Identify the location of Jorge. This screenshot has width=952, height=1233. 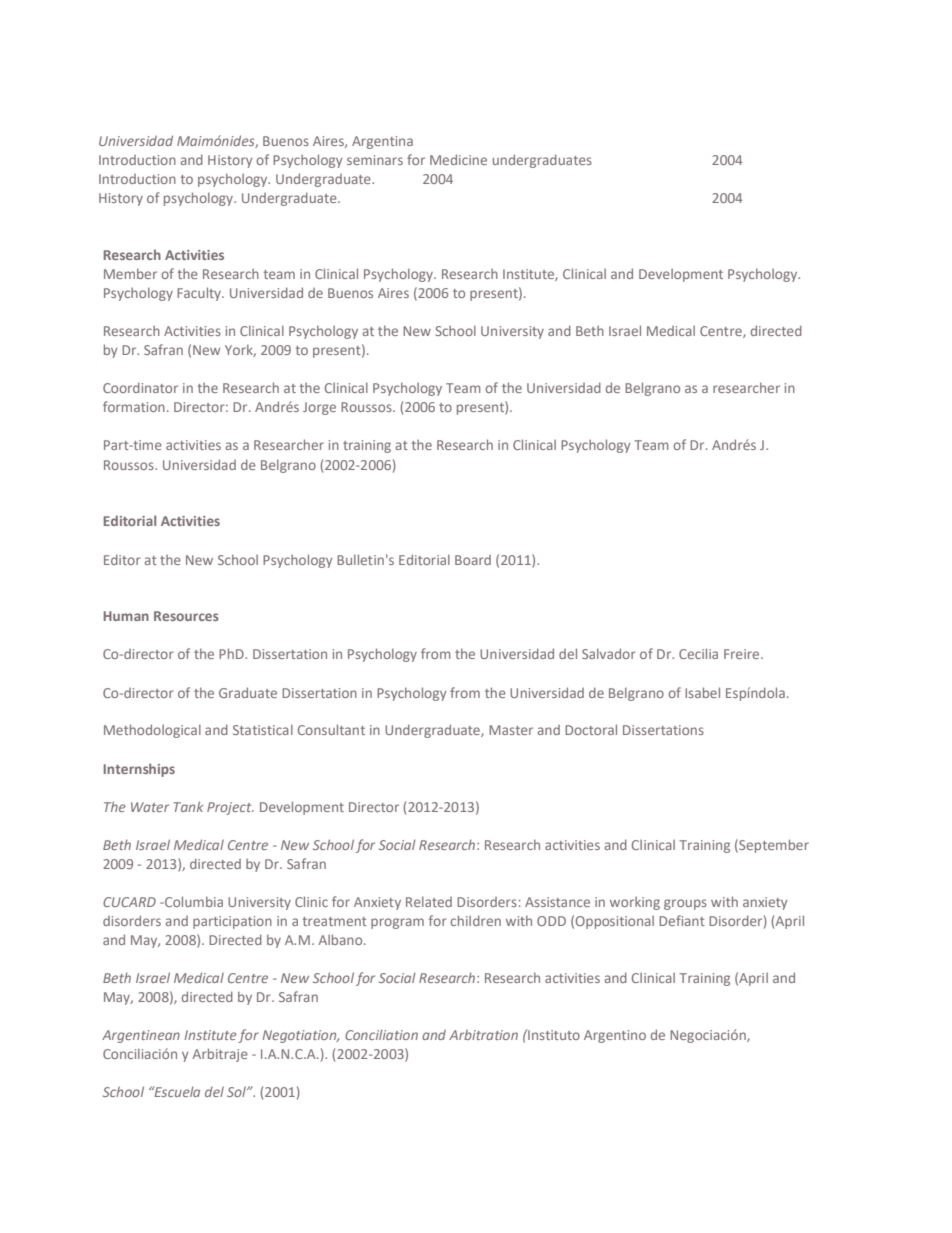
(319, 408).
